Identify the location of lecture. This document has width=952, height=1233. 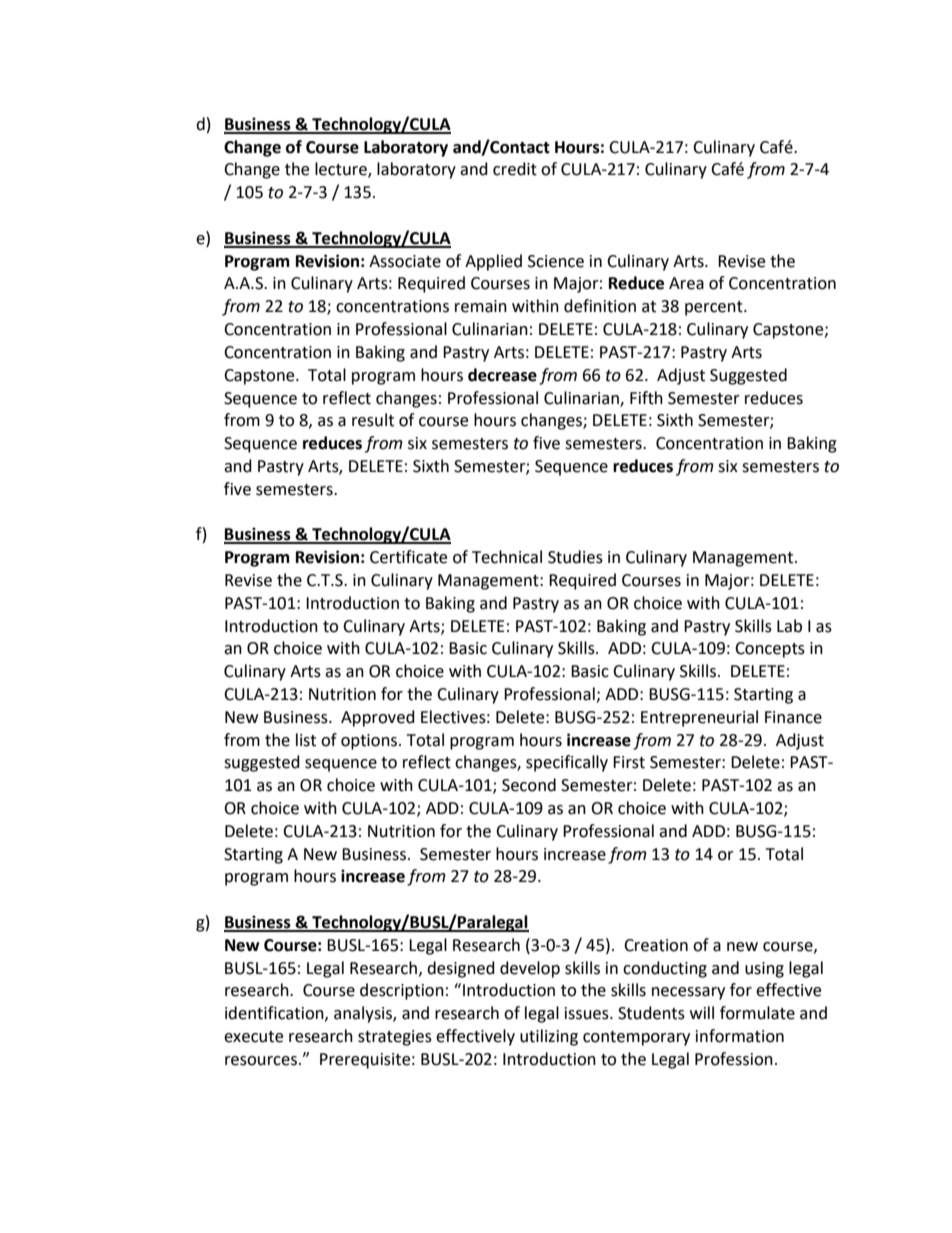
(342, 170).
